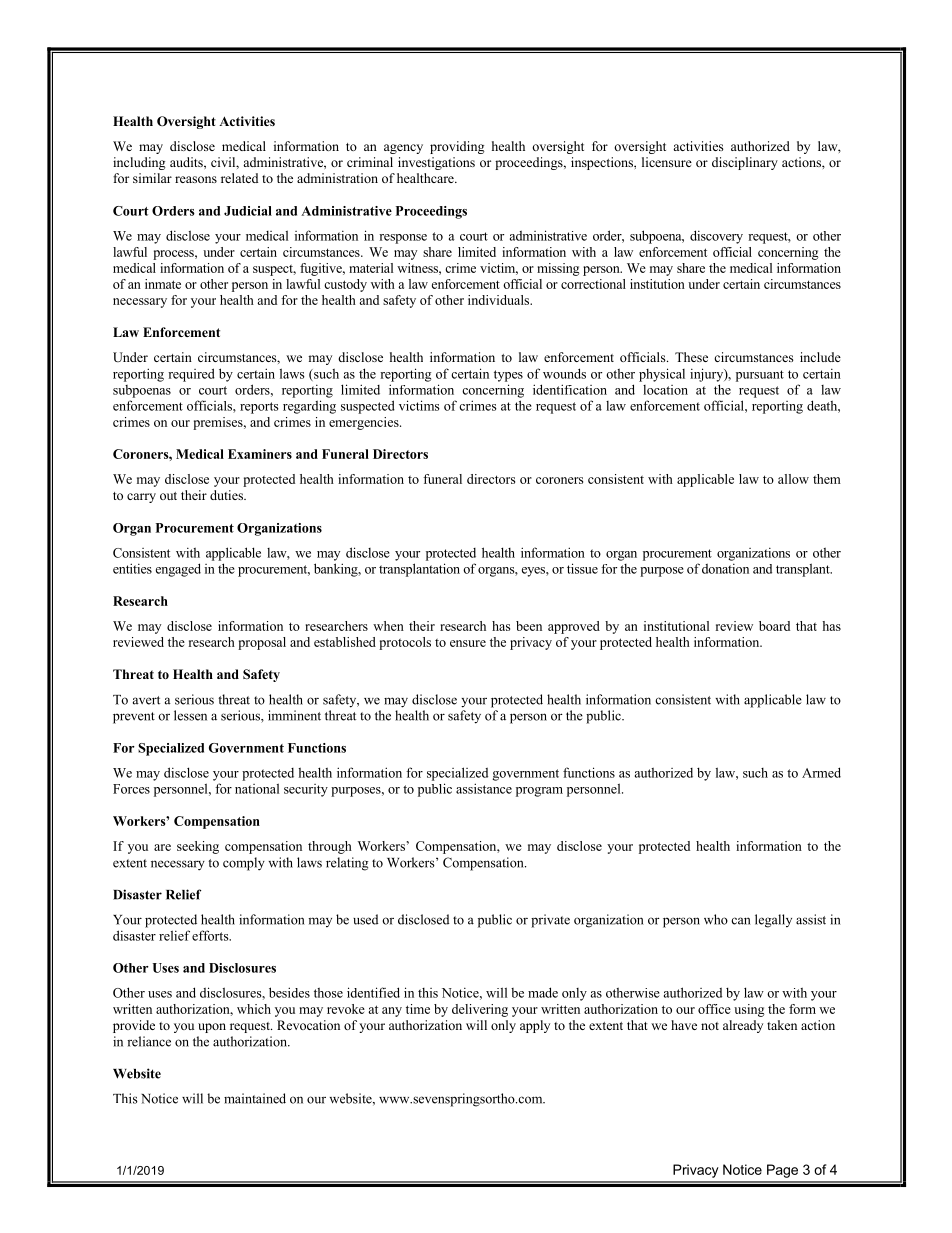 This screenshot has height=1233, width=952. What do you see at coordinates (178, 570) in the screenshot?
I see `engaged` at bounding box center [178, 570].
